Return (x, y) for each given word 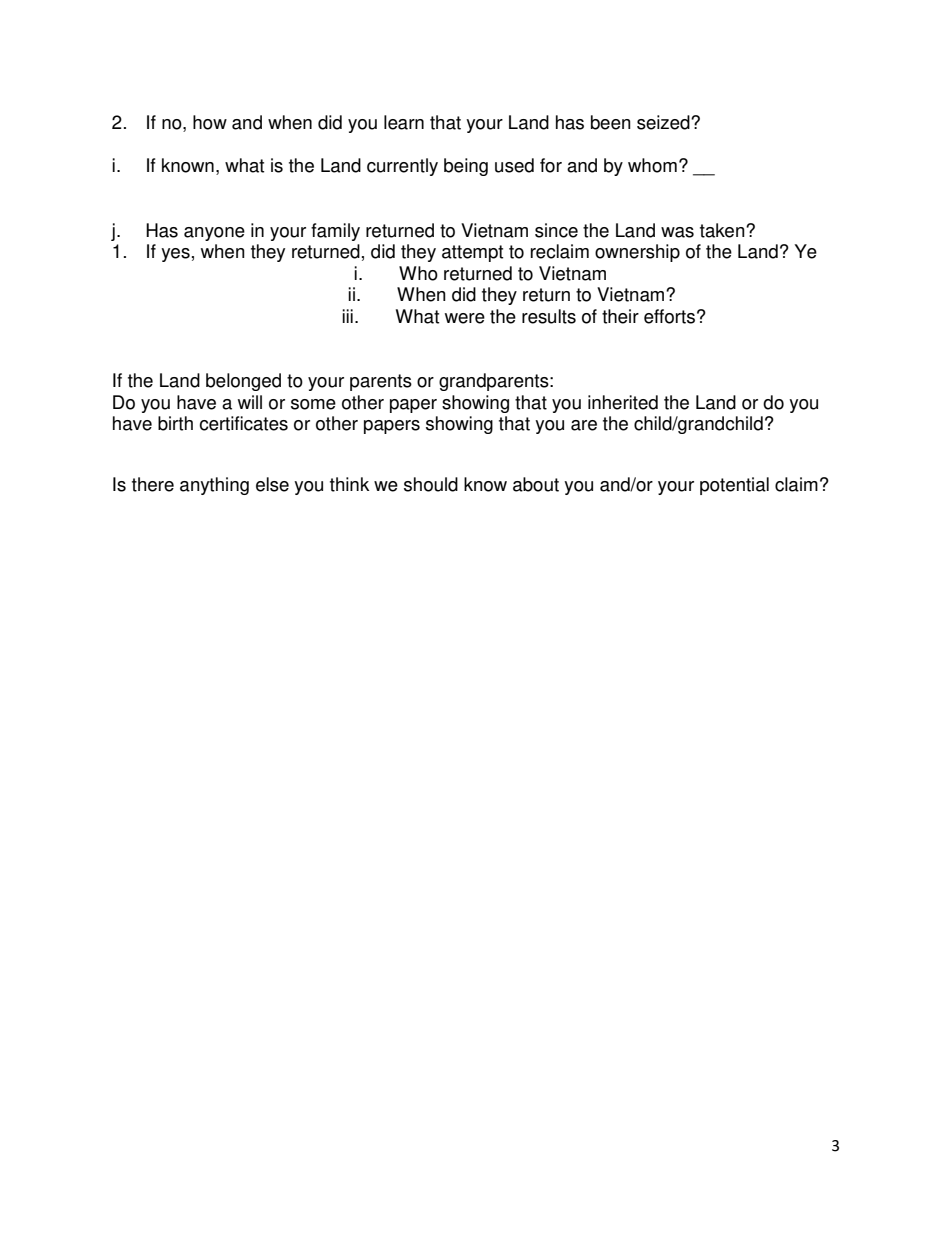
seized (664, 122)
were (465, 318)
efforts (669, 316)
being (466, 167)
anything (214, 486)
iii (347, 316)
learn (404, 122)
